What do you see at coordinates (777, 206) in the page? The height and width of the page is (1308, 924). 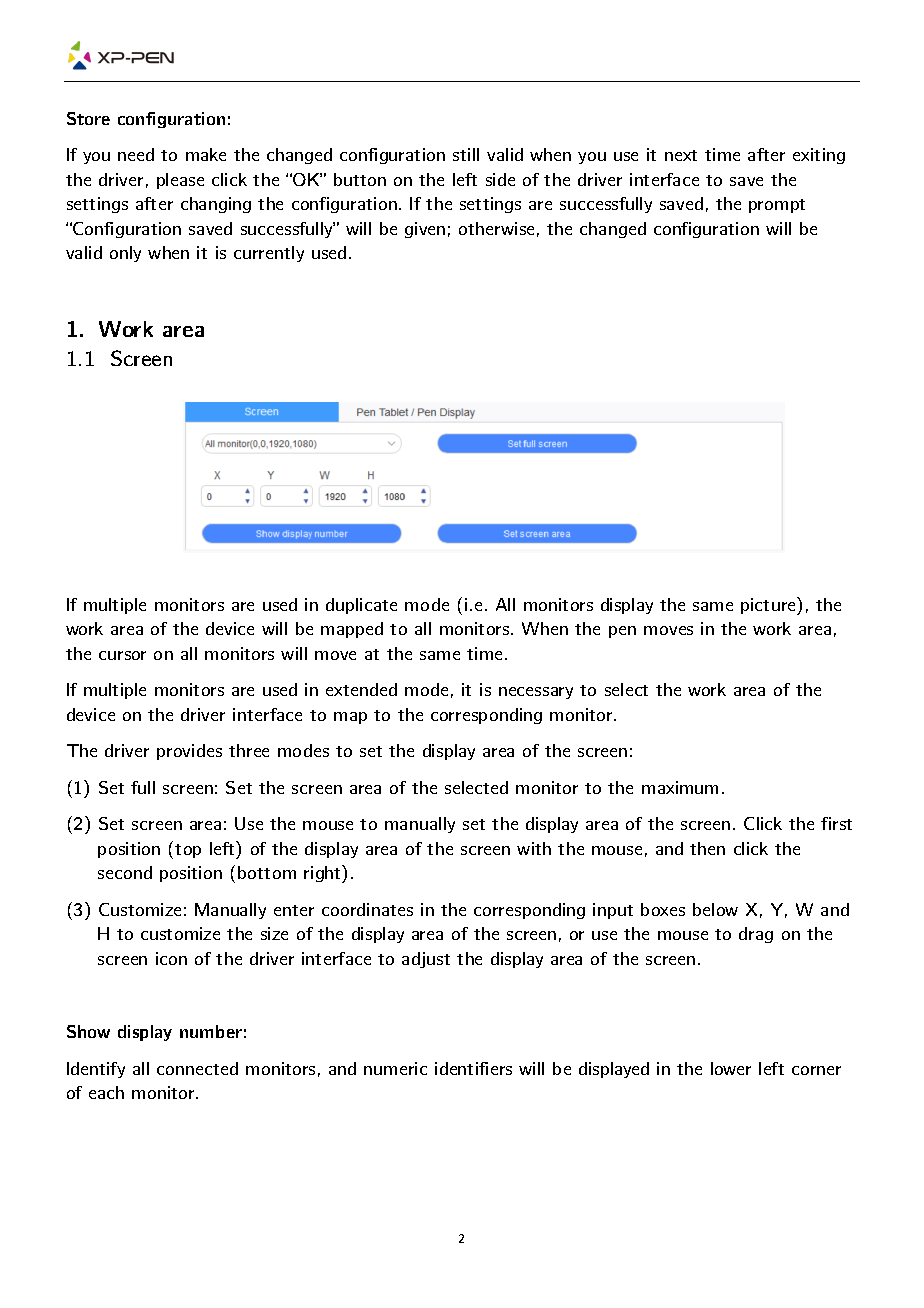 I see `prompt` at bounding box center [777, 206].
